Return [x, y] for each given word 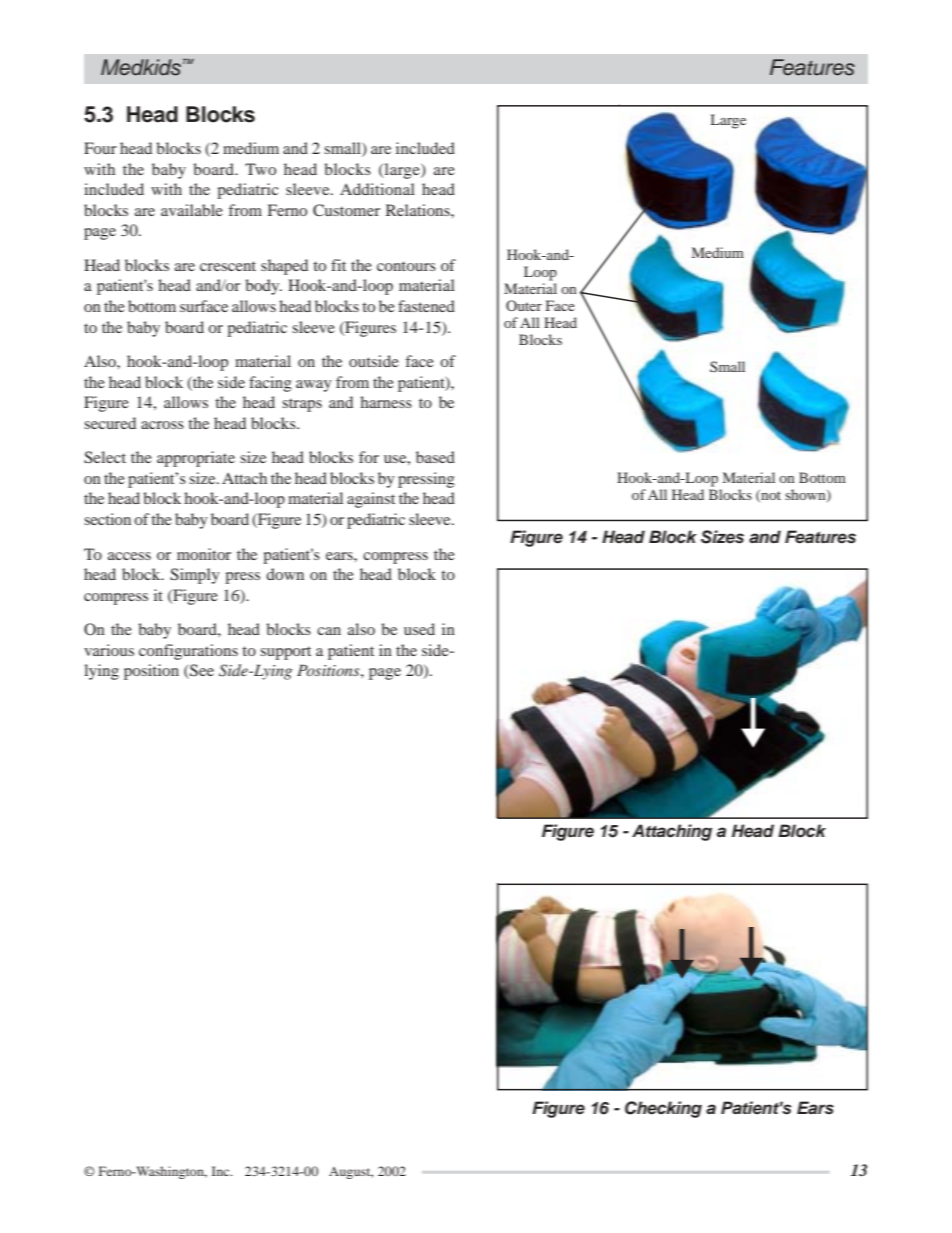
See [201, 671]
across [162, 425]
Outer [524, 305]
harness [386, 402]
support [285, 653]
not [770, 496]
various [109, 650]
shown [806, 495]
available [192, 210]
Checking [663, 1109]
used [419, 629]
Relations [419, 210]
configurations [188, 652]
